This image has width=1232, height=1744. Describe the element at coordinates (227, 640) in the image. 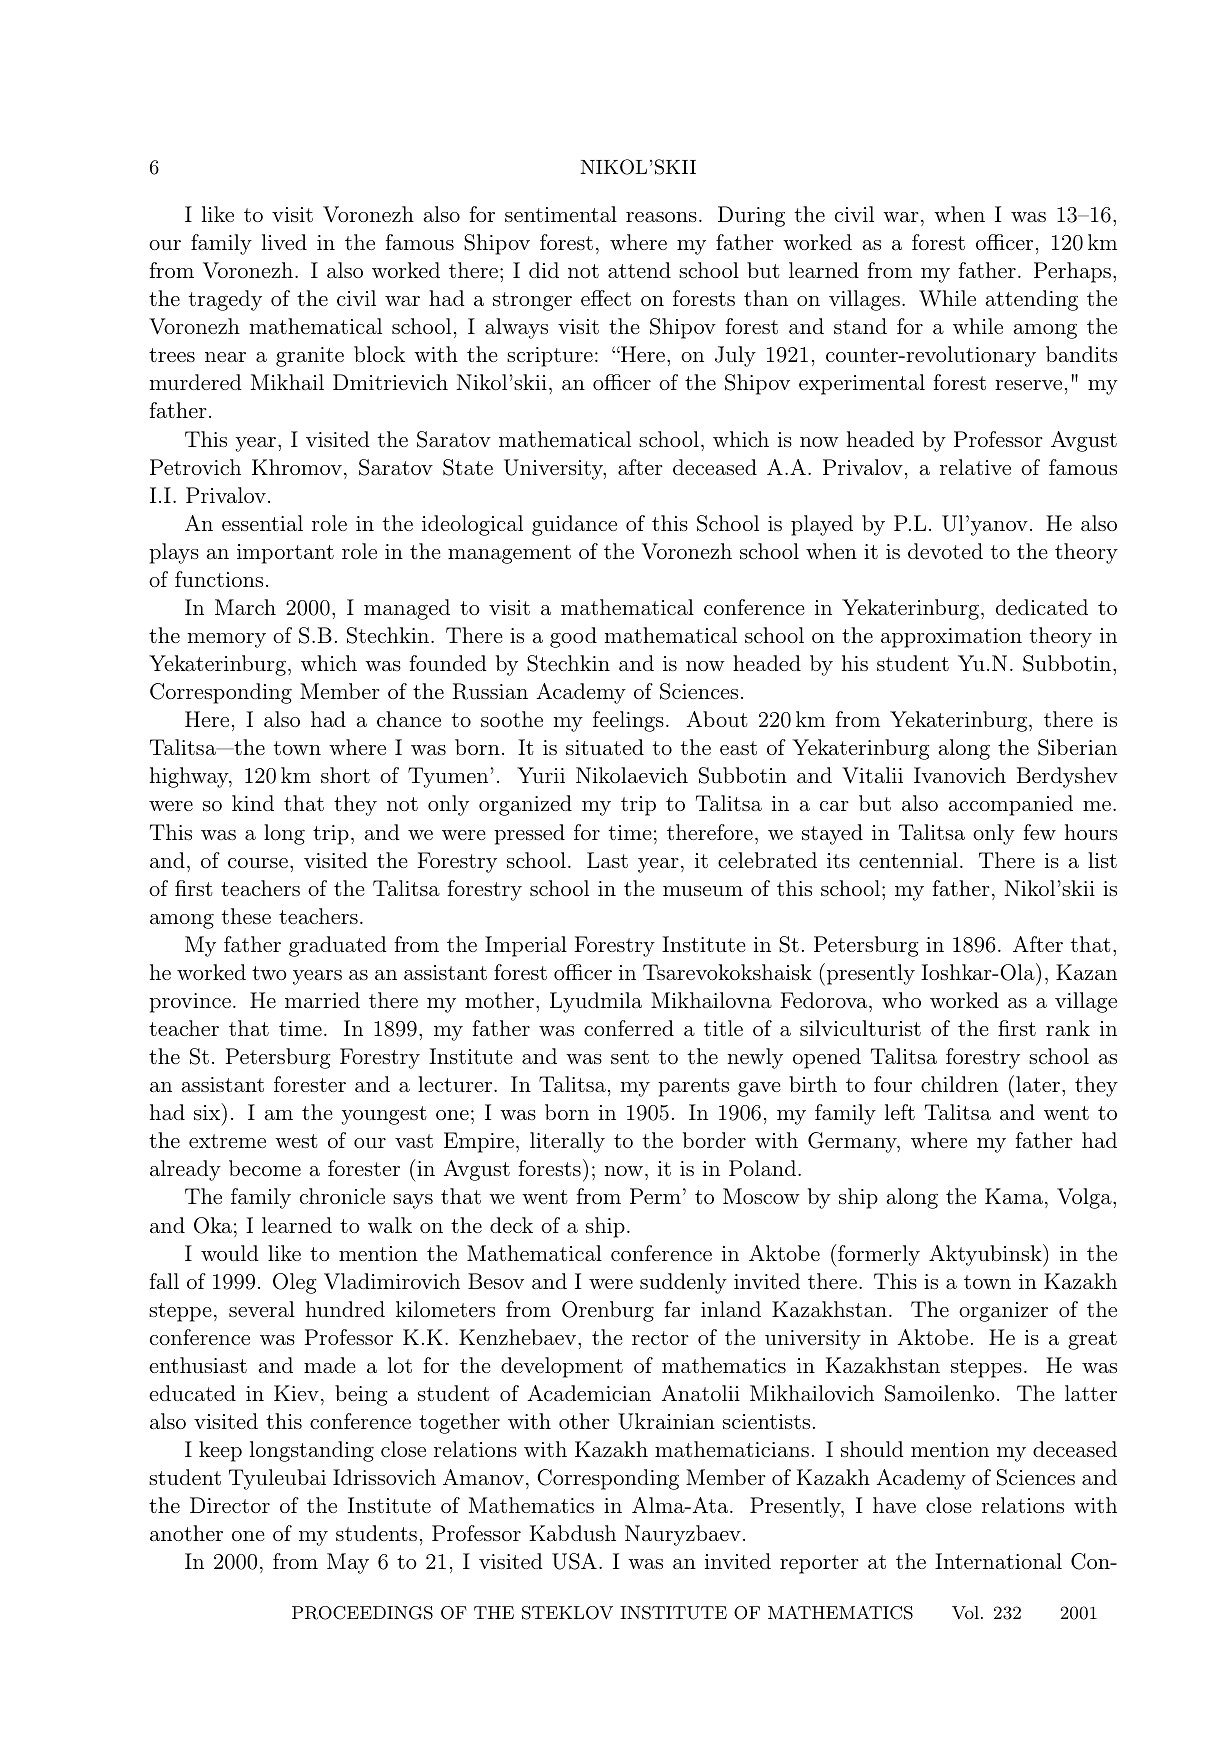

I see `memory` at that location.
